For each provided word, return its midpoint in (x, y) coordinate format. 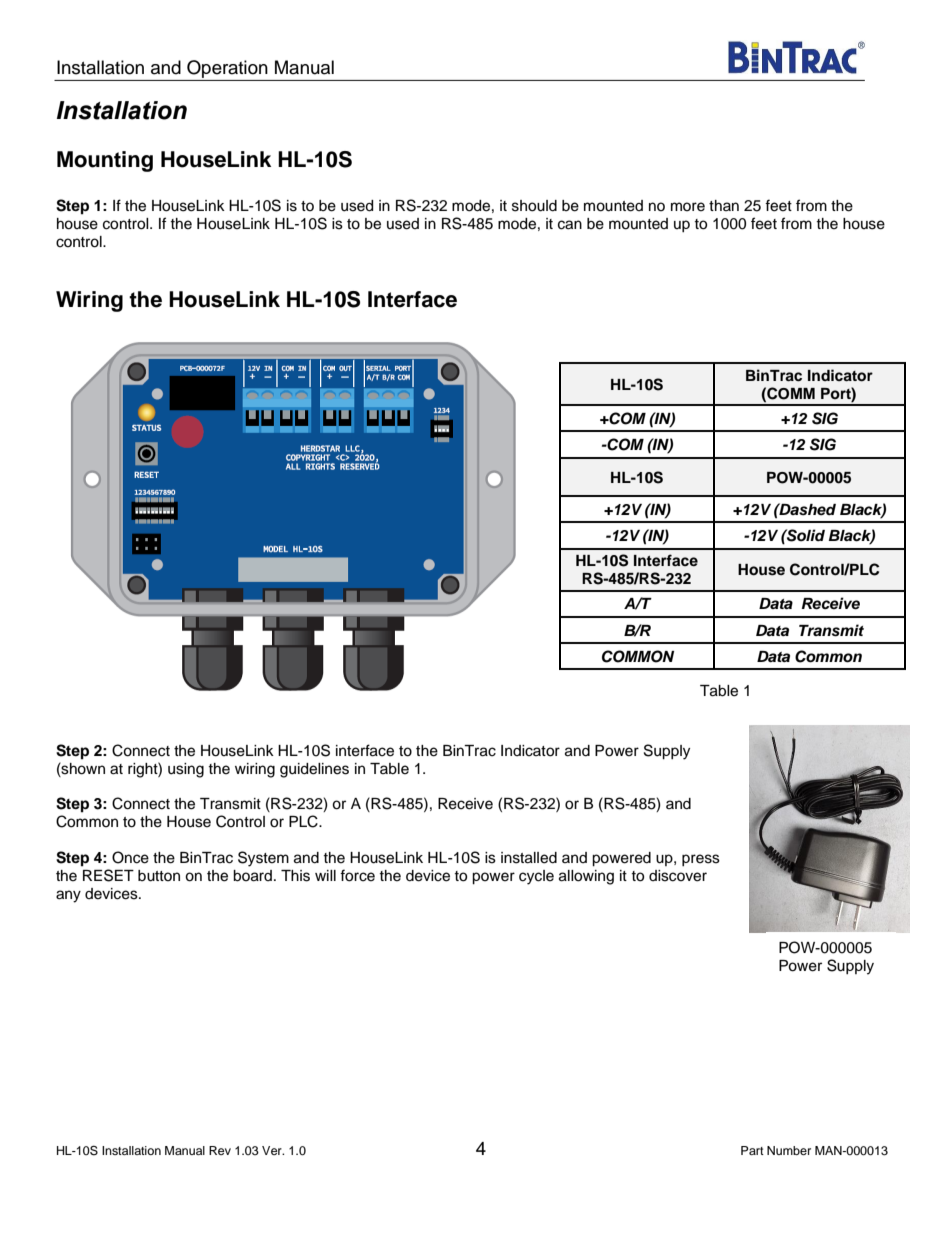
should (534, 206)
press (701, 860)
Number (789, 1150)
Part (752, 1150)
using (186, 770)
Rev (220, 1150)
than (724, 205)
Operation (227, 69)
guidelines (314, 770)
